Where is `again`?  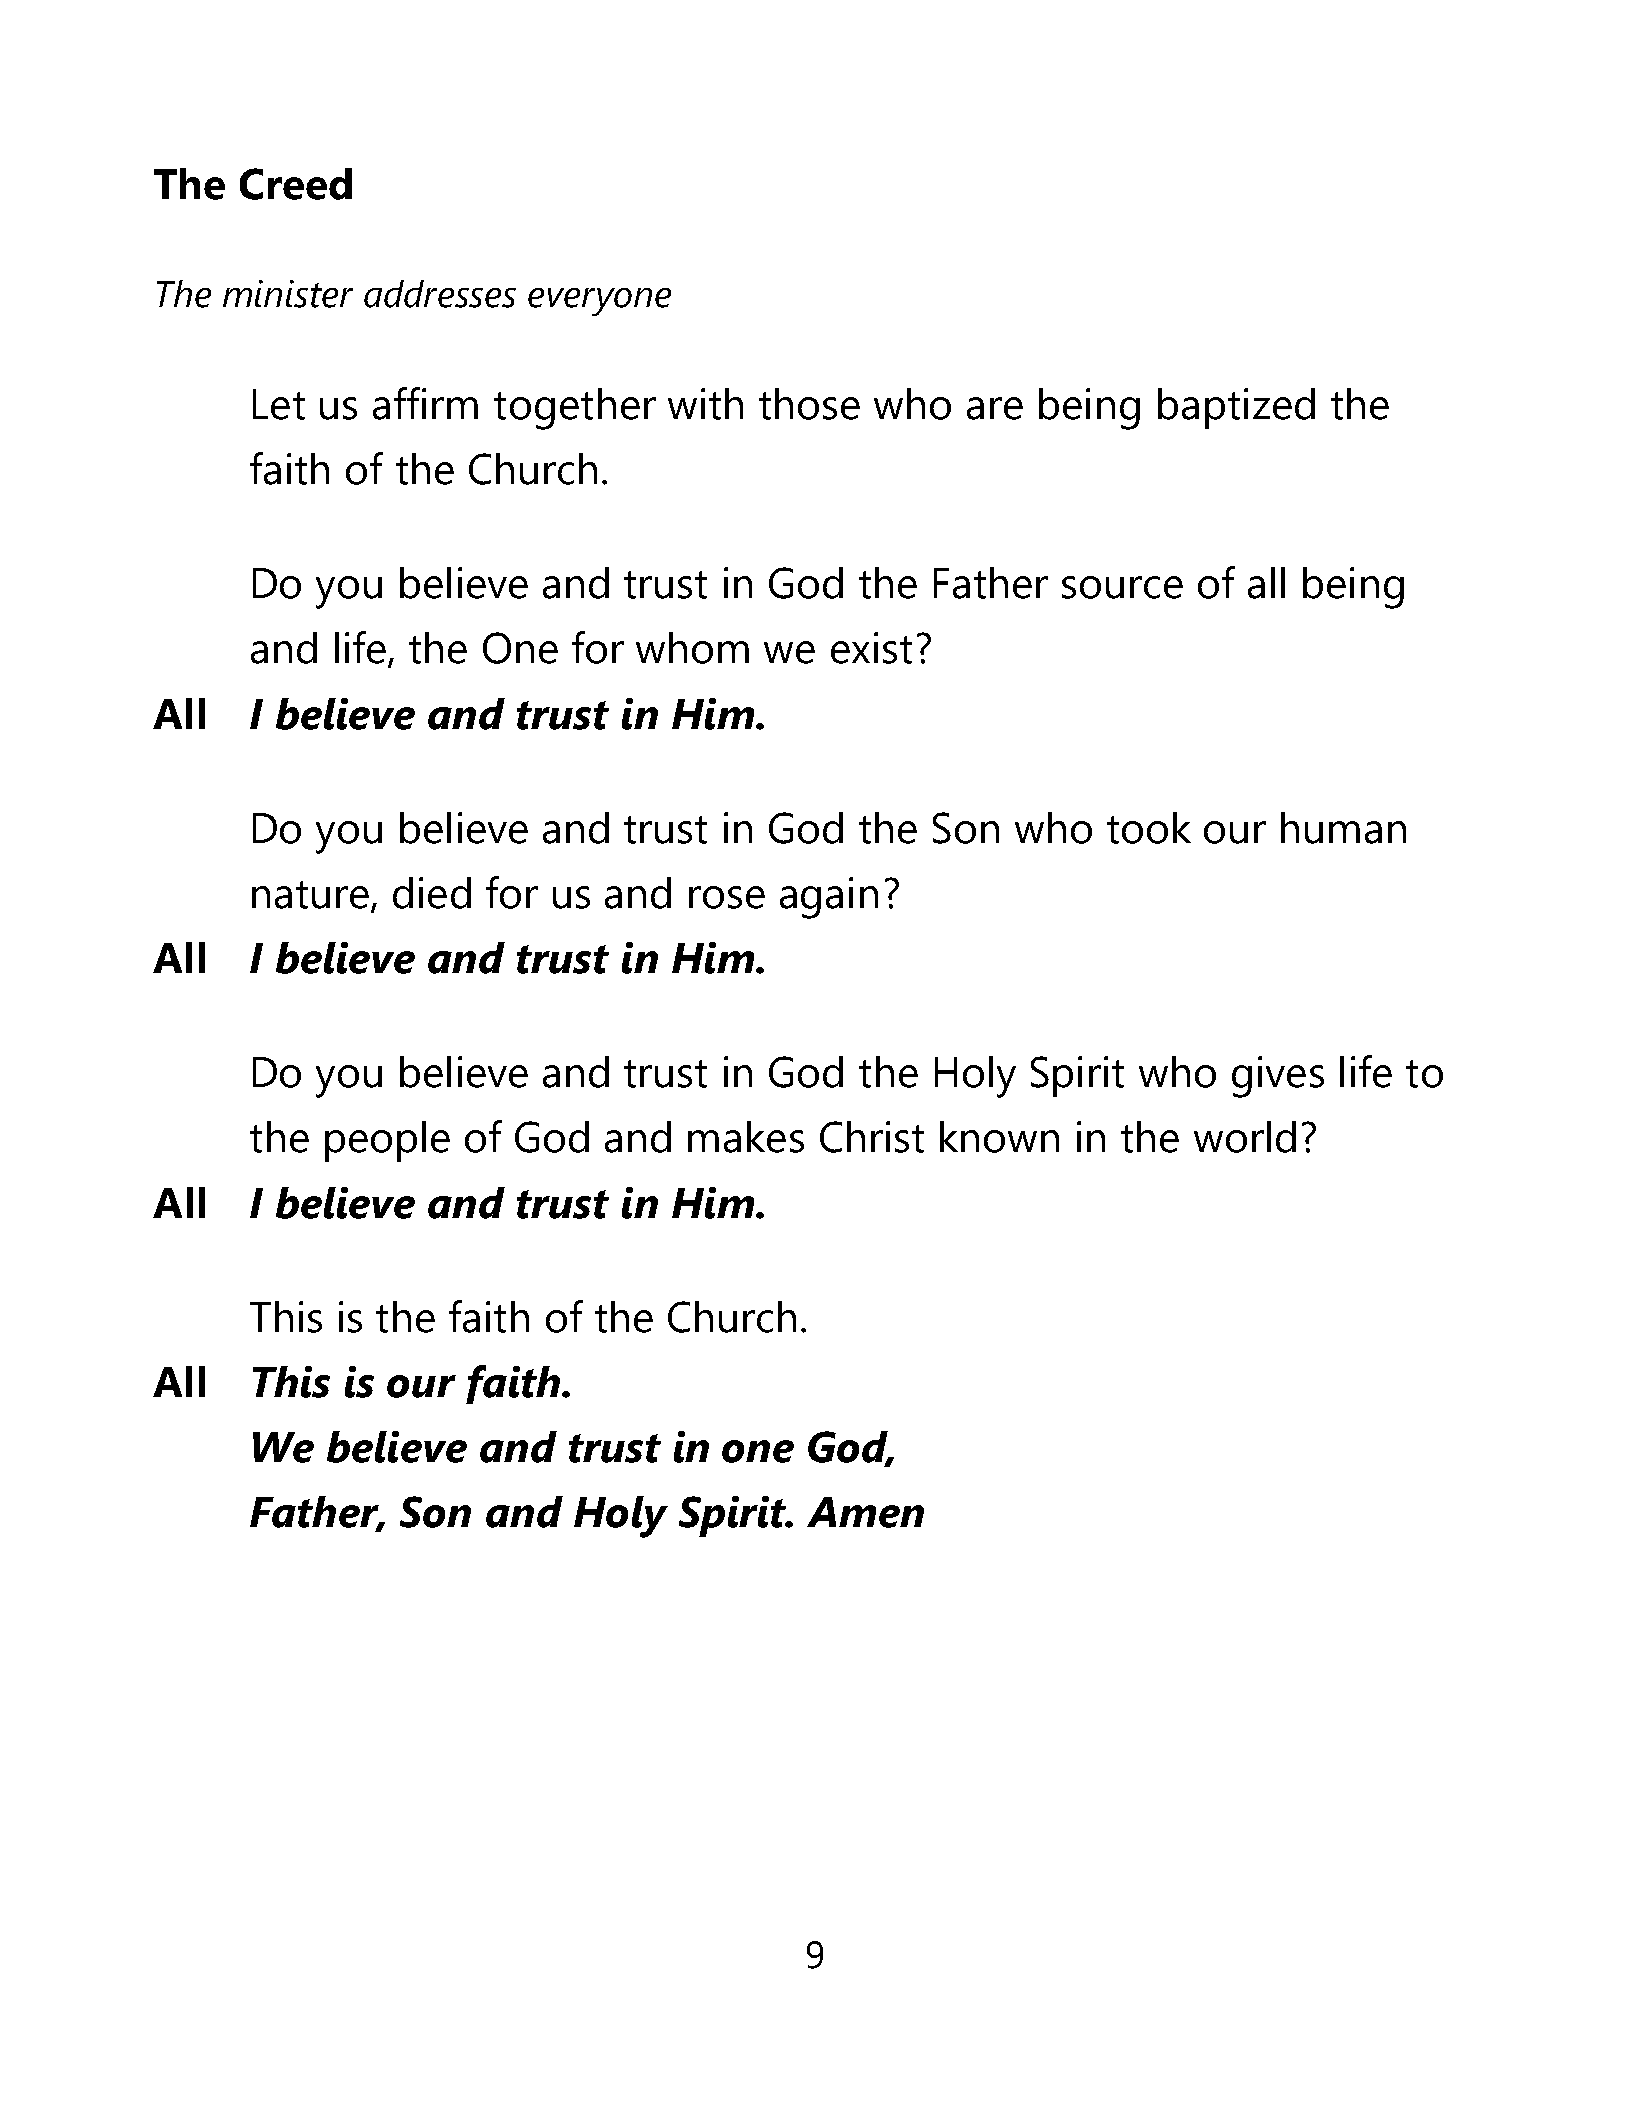 again is located at coordinates (829, 898).
